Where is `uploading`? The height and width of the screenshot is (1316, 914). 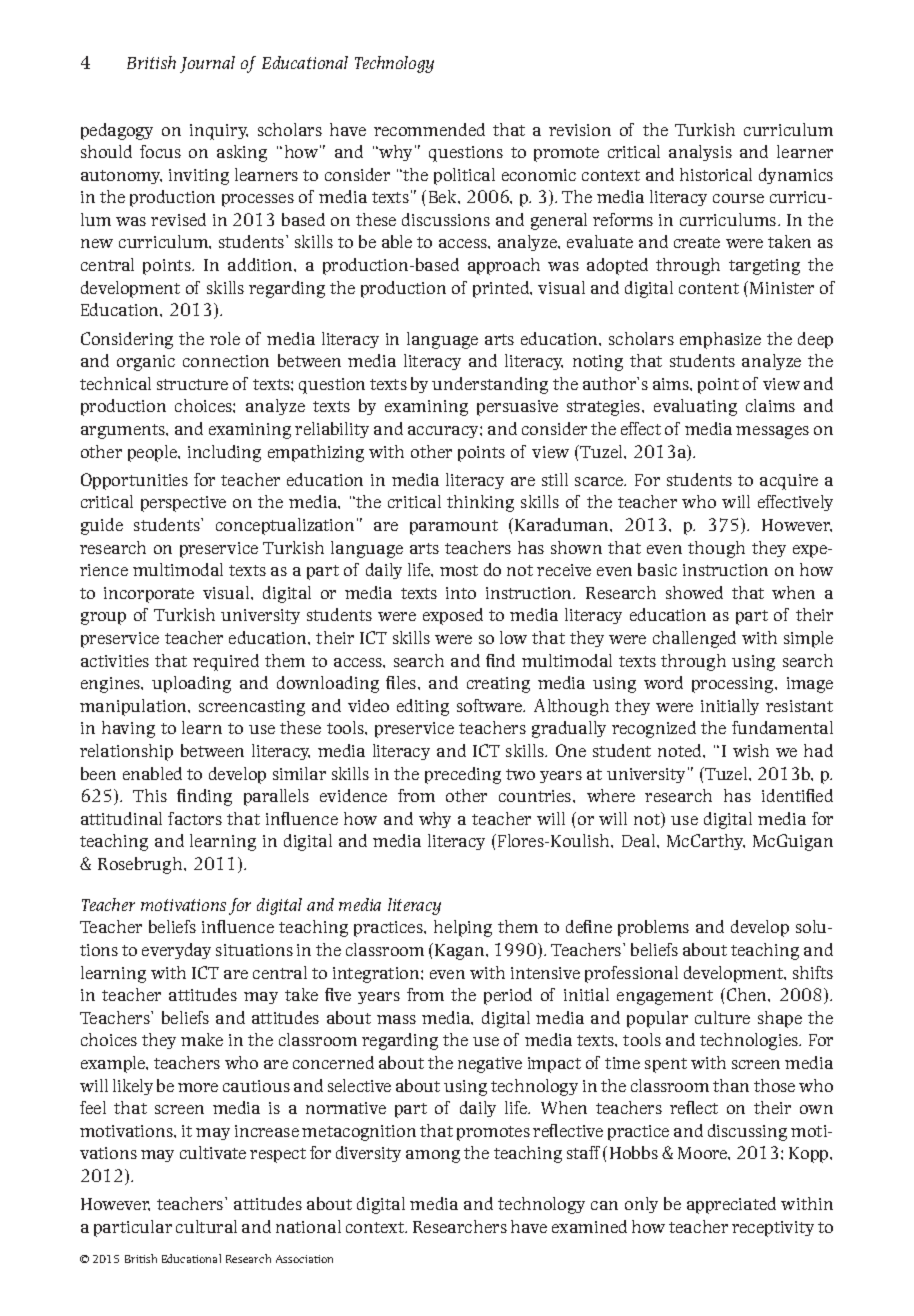 uploading is located at coordinates (191, 684).
